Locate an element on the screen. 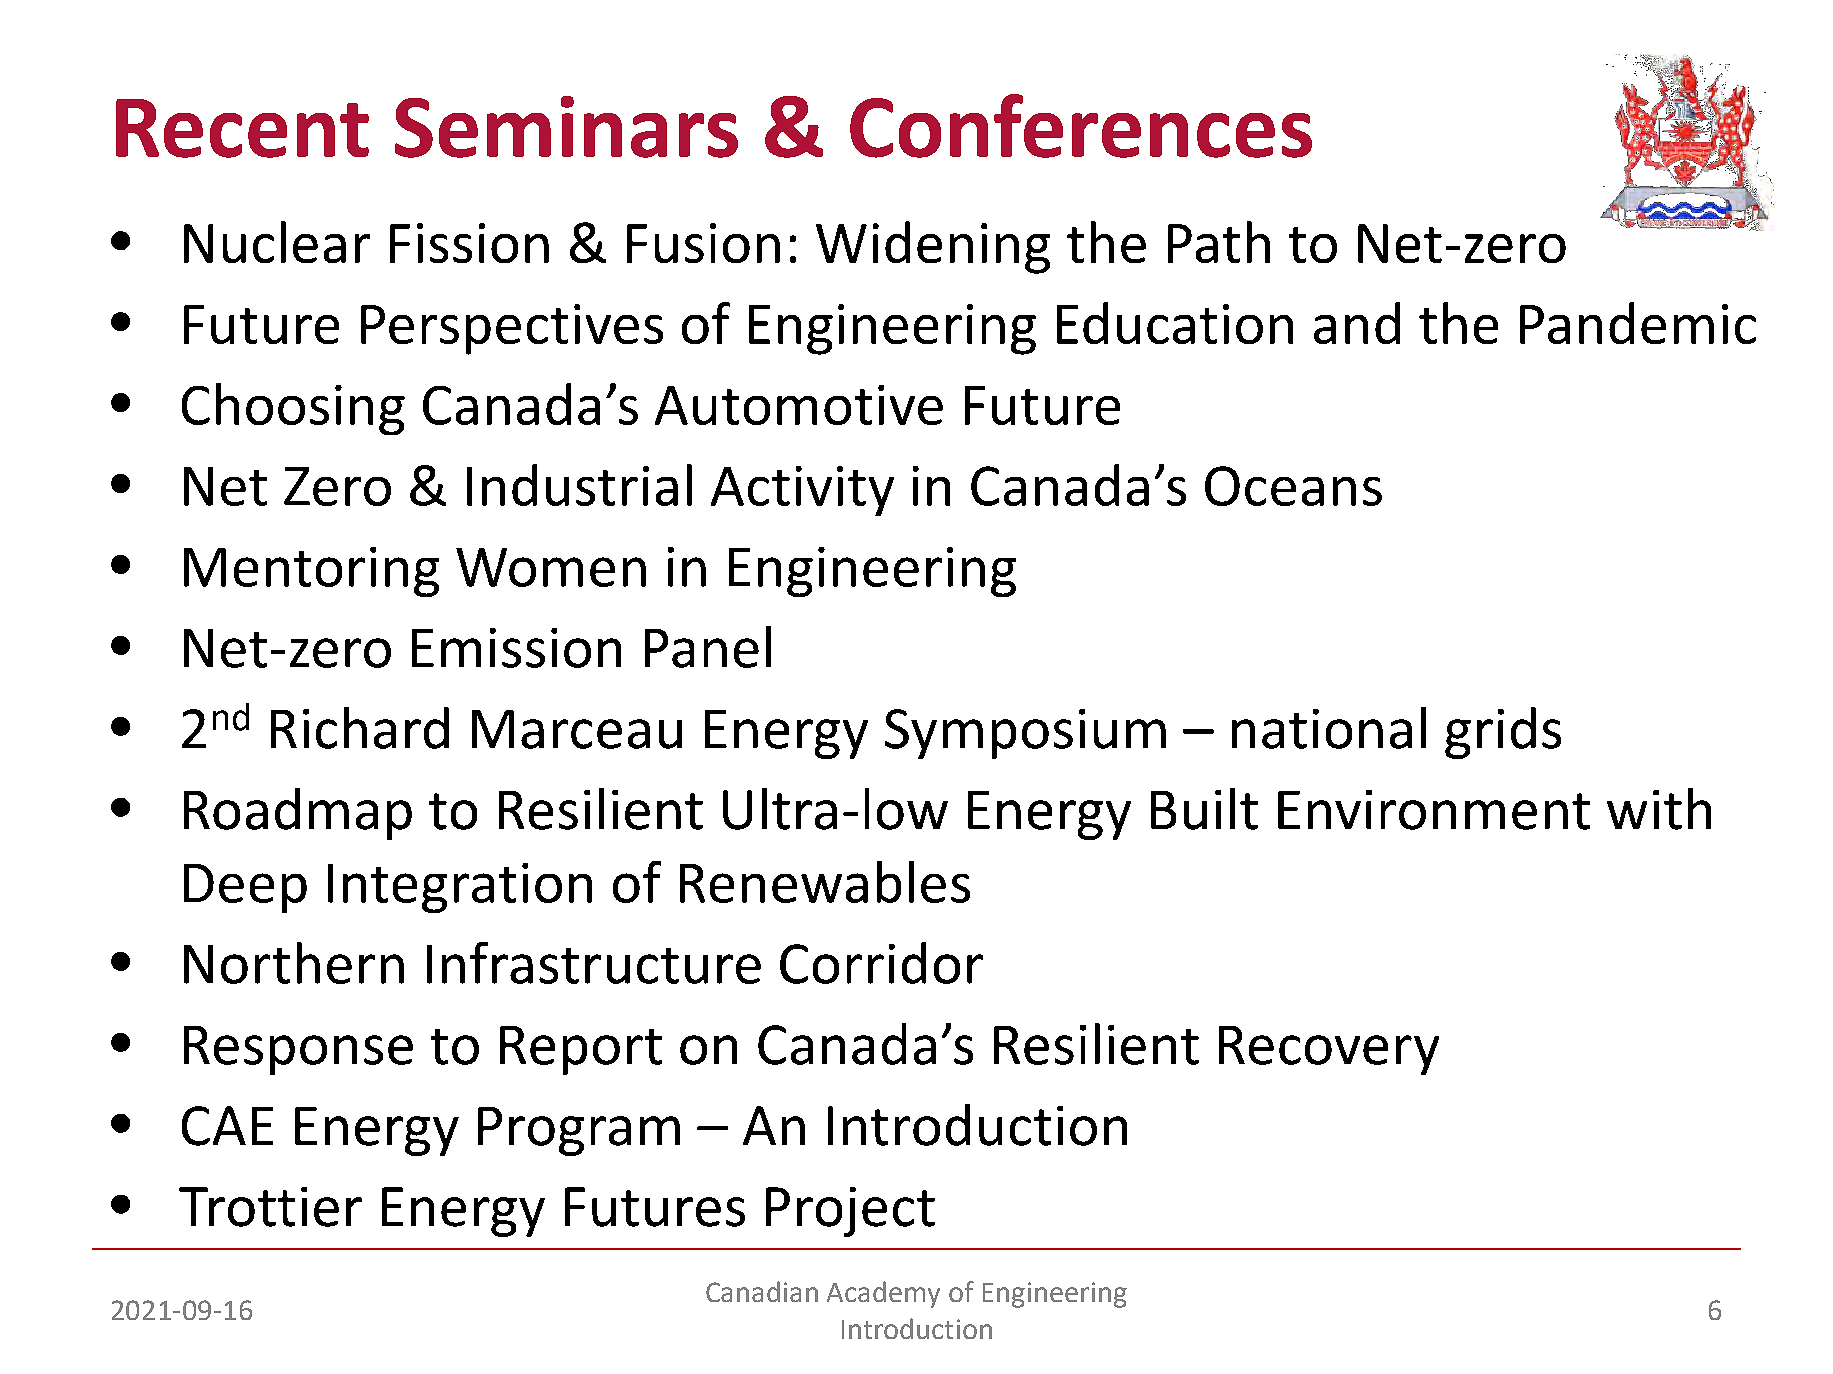 The width and height of the screenshot is (1833, 1374). grids is located at coordinates (1503, 733).
